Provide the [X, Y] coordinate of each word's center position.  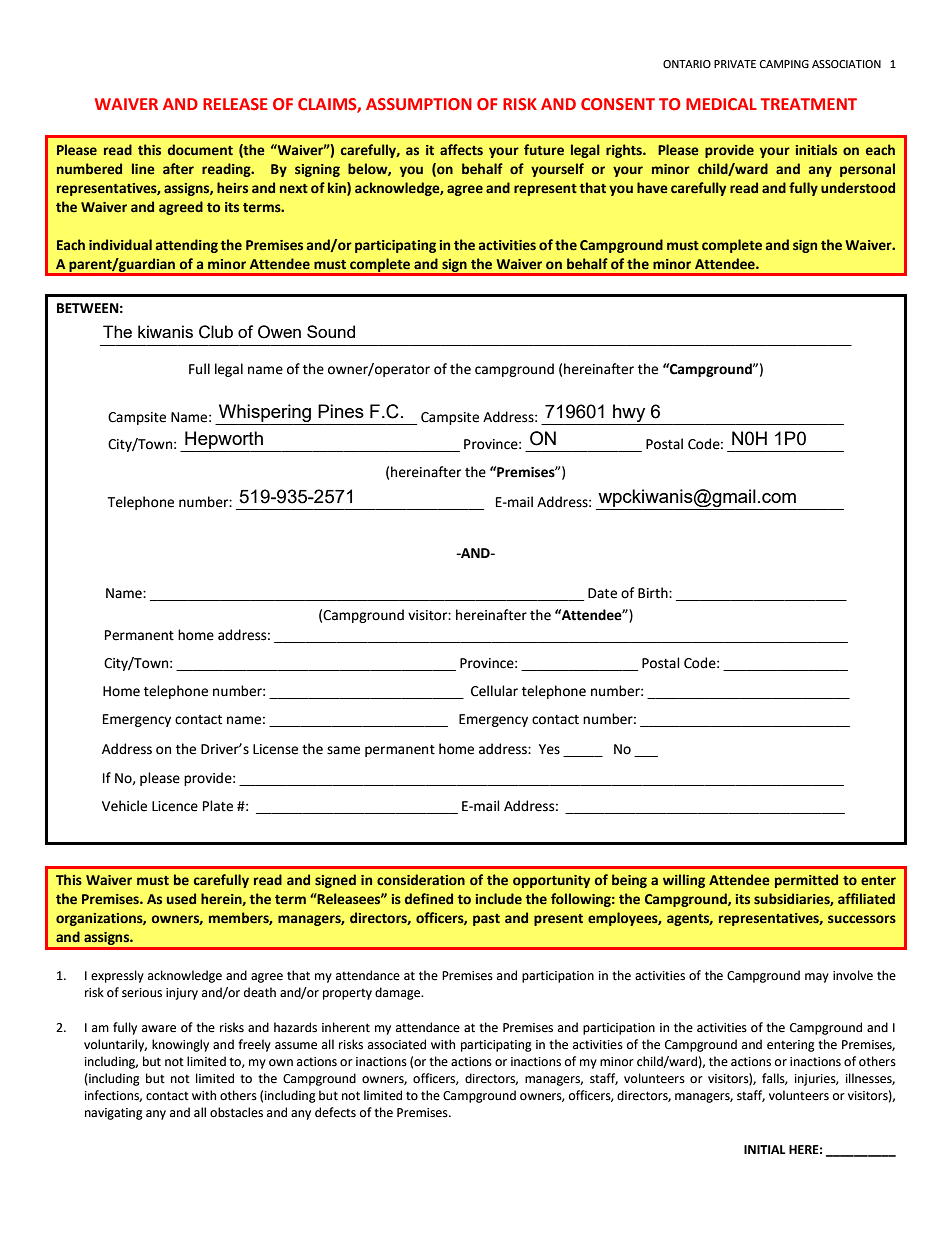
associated [397, 1044]
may [817, 978]
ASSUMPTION [419, 104]
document [200, 150]
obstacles [236, 1112]
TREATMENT [808, 104]
